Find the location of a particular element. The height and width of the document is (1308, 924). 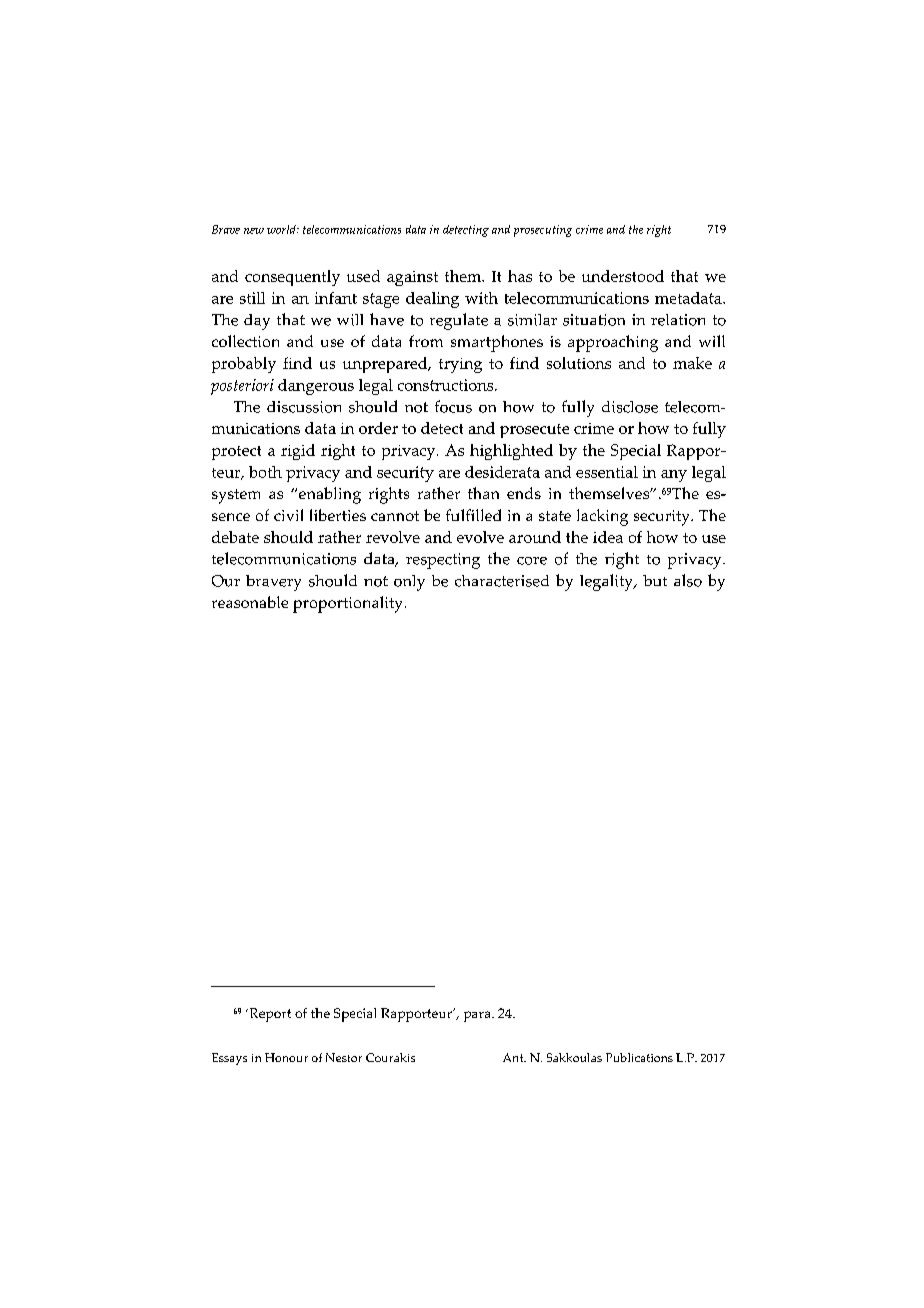

discussion is located at coordinates (304, 407).
